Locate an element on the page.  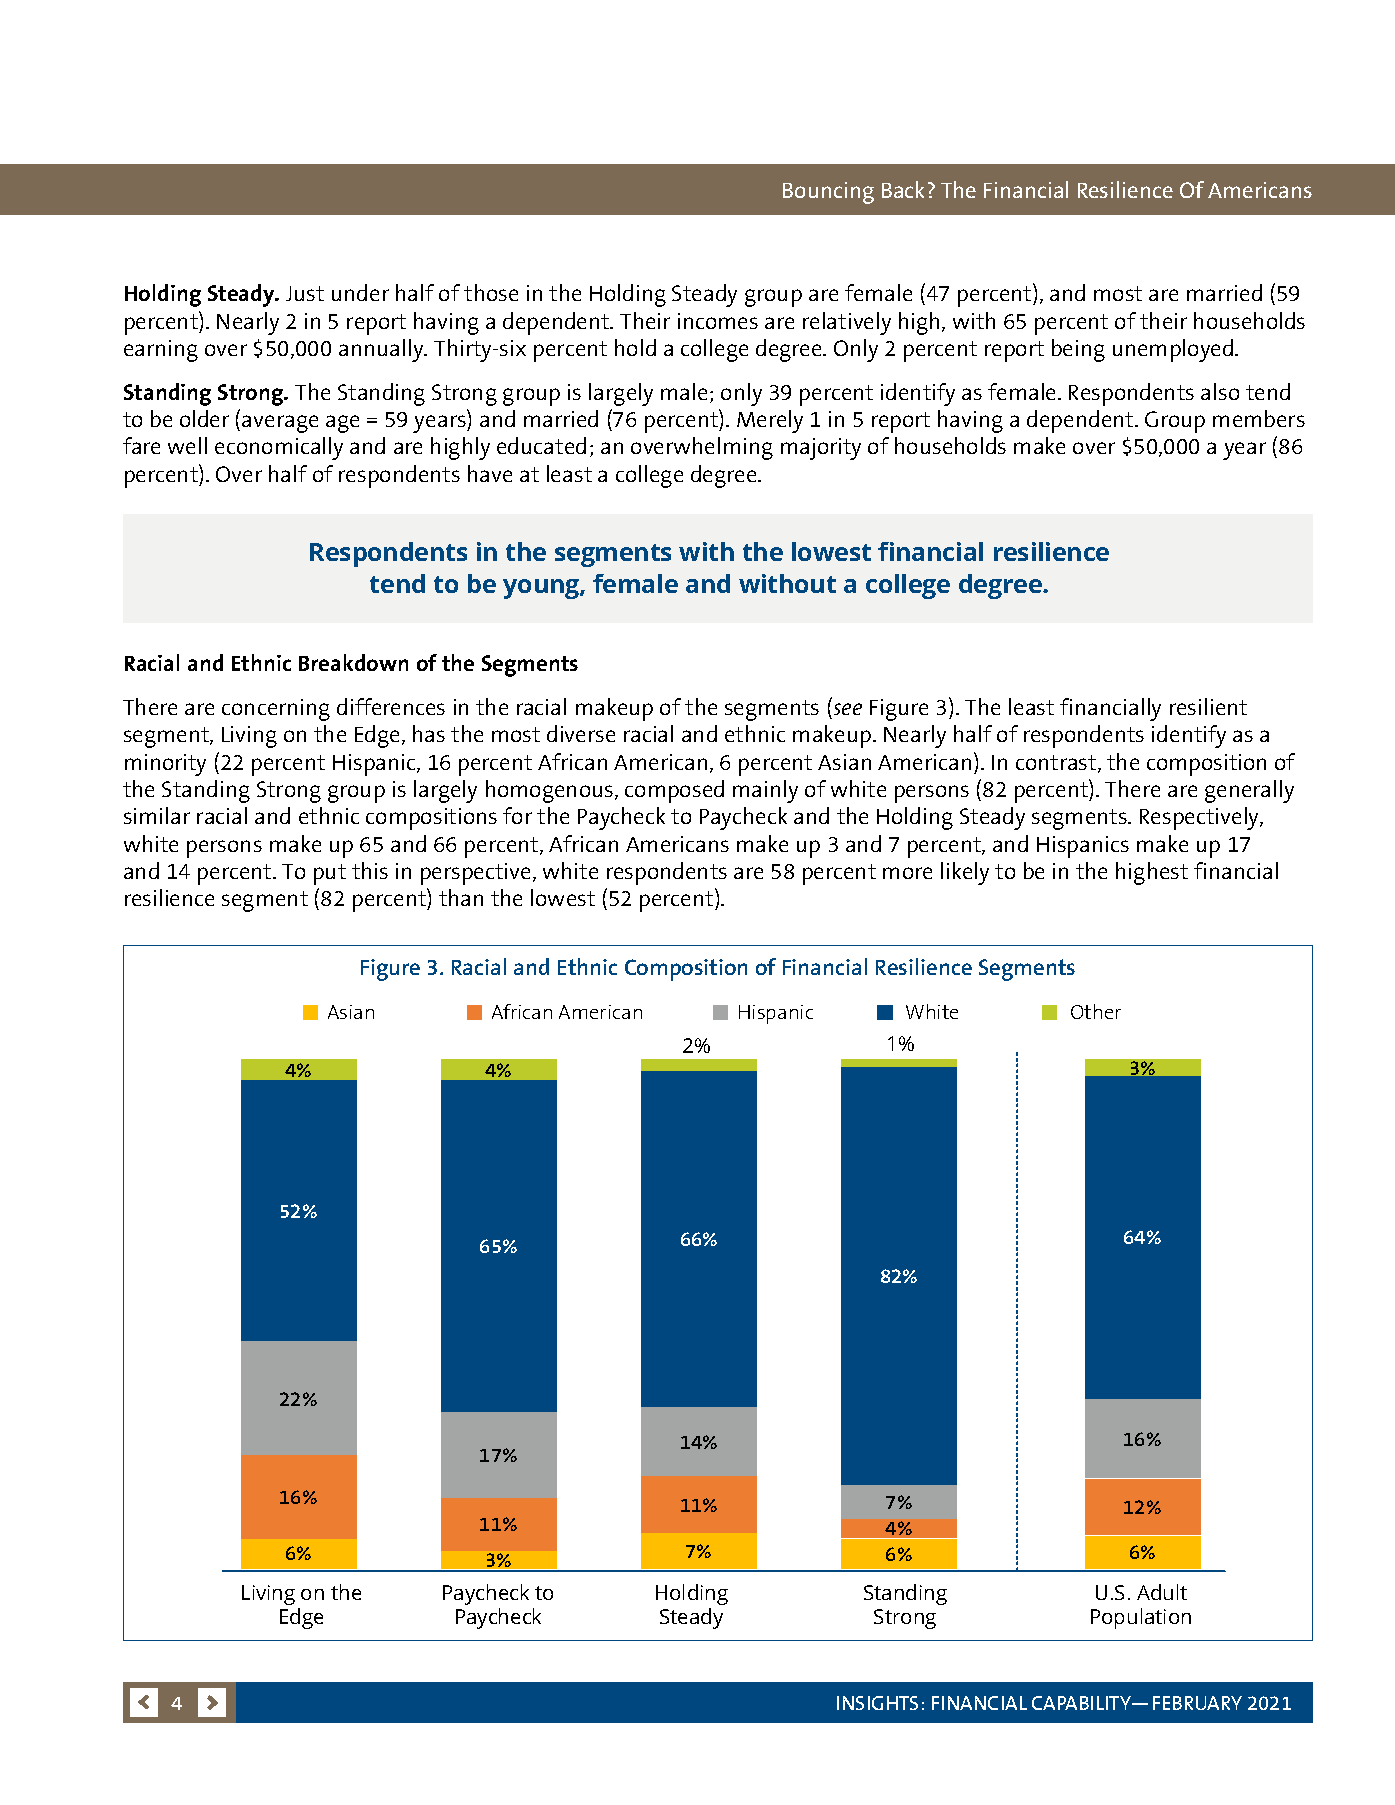
INSIGHTS is located at coordinates (877, 1703).
